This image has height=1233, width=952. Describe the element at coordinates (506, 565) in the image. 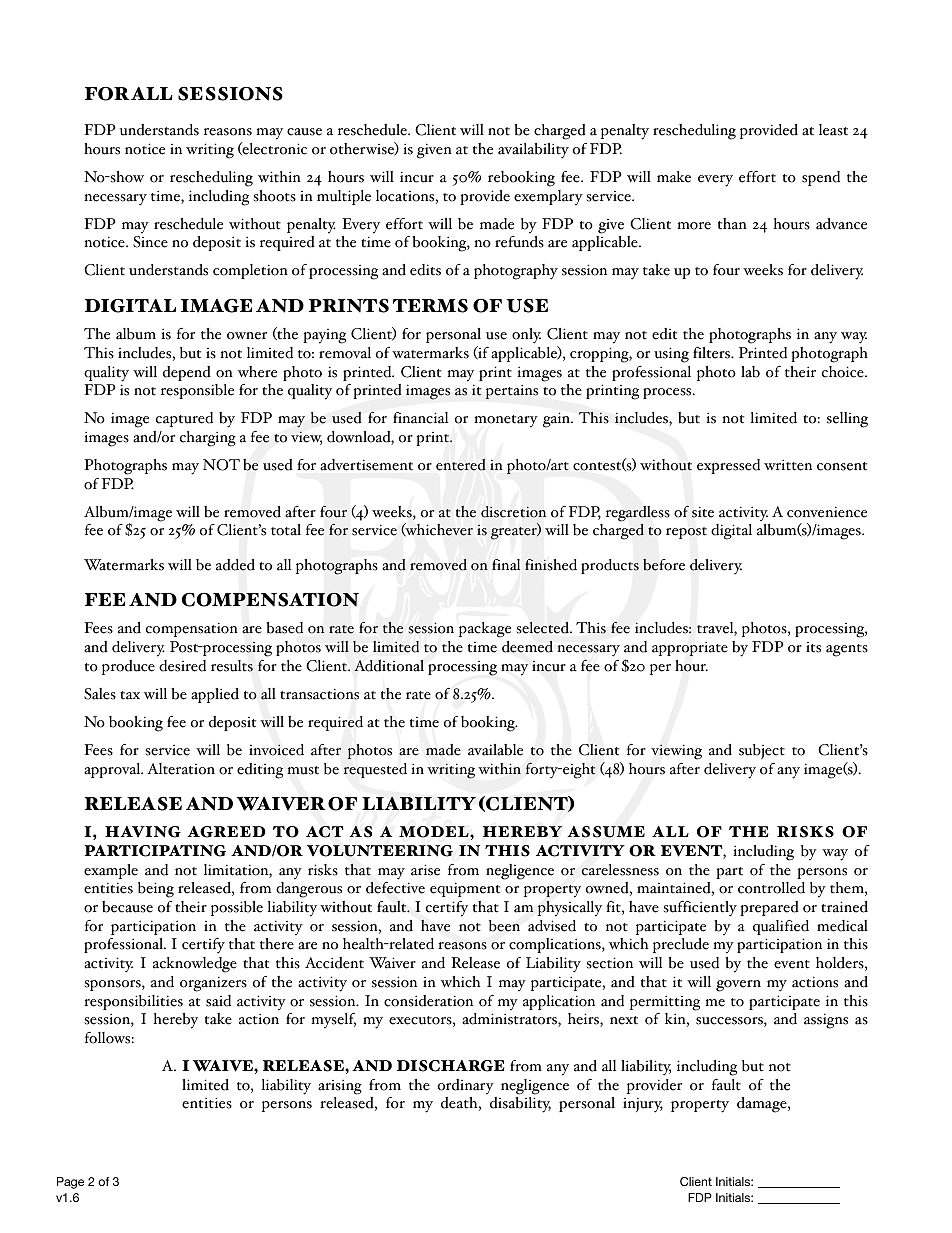

I see `final` at that location.
